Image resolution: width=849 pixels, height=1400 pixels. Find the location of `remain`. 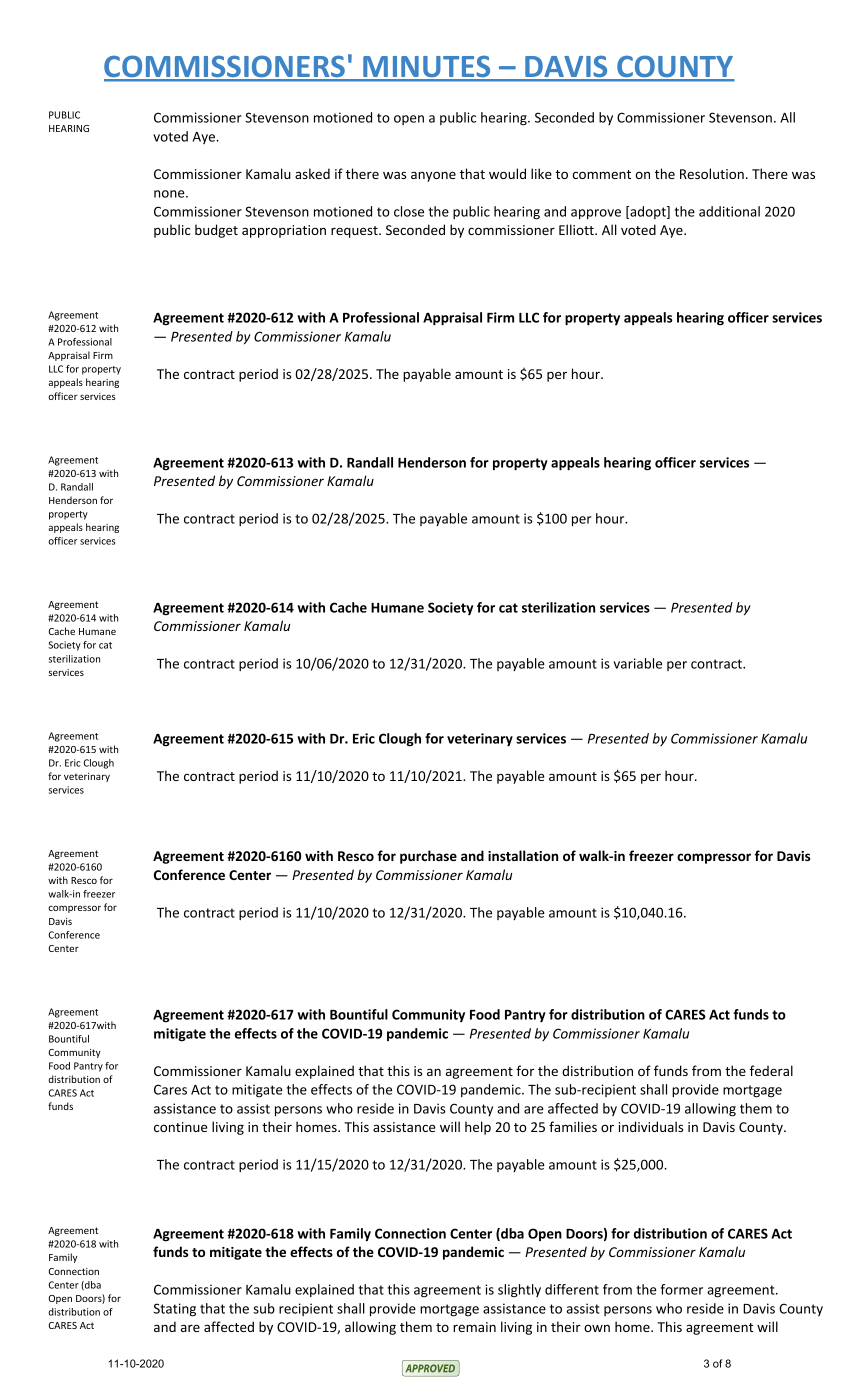

remain is located at coordinates (474, 1327).
